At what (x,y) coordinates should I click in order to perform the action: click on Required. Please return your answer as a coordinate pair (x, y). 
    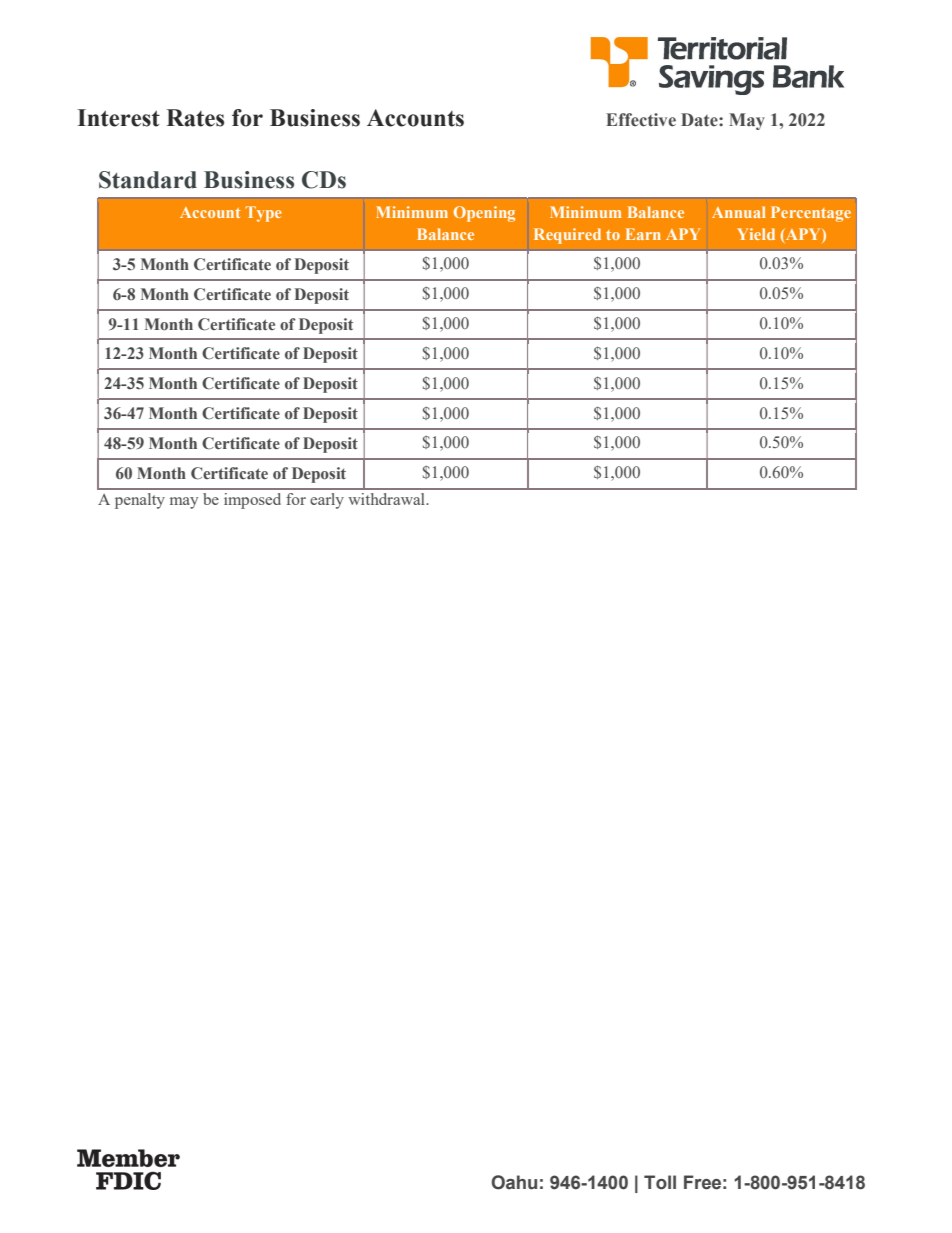
    Looking at the image, I should click on (567, 236).
